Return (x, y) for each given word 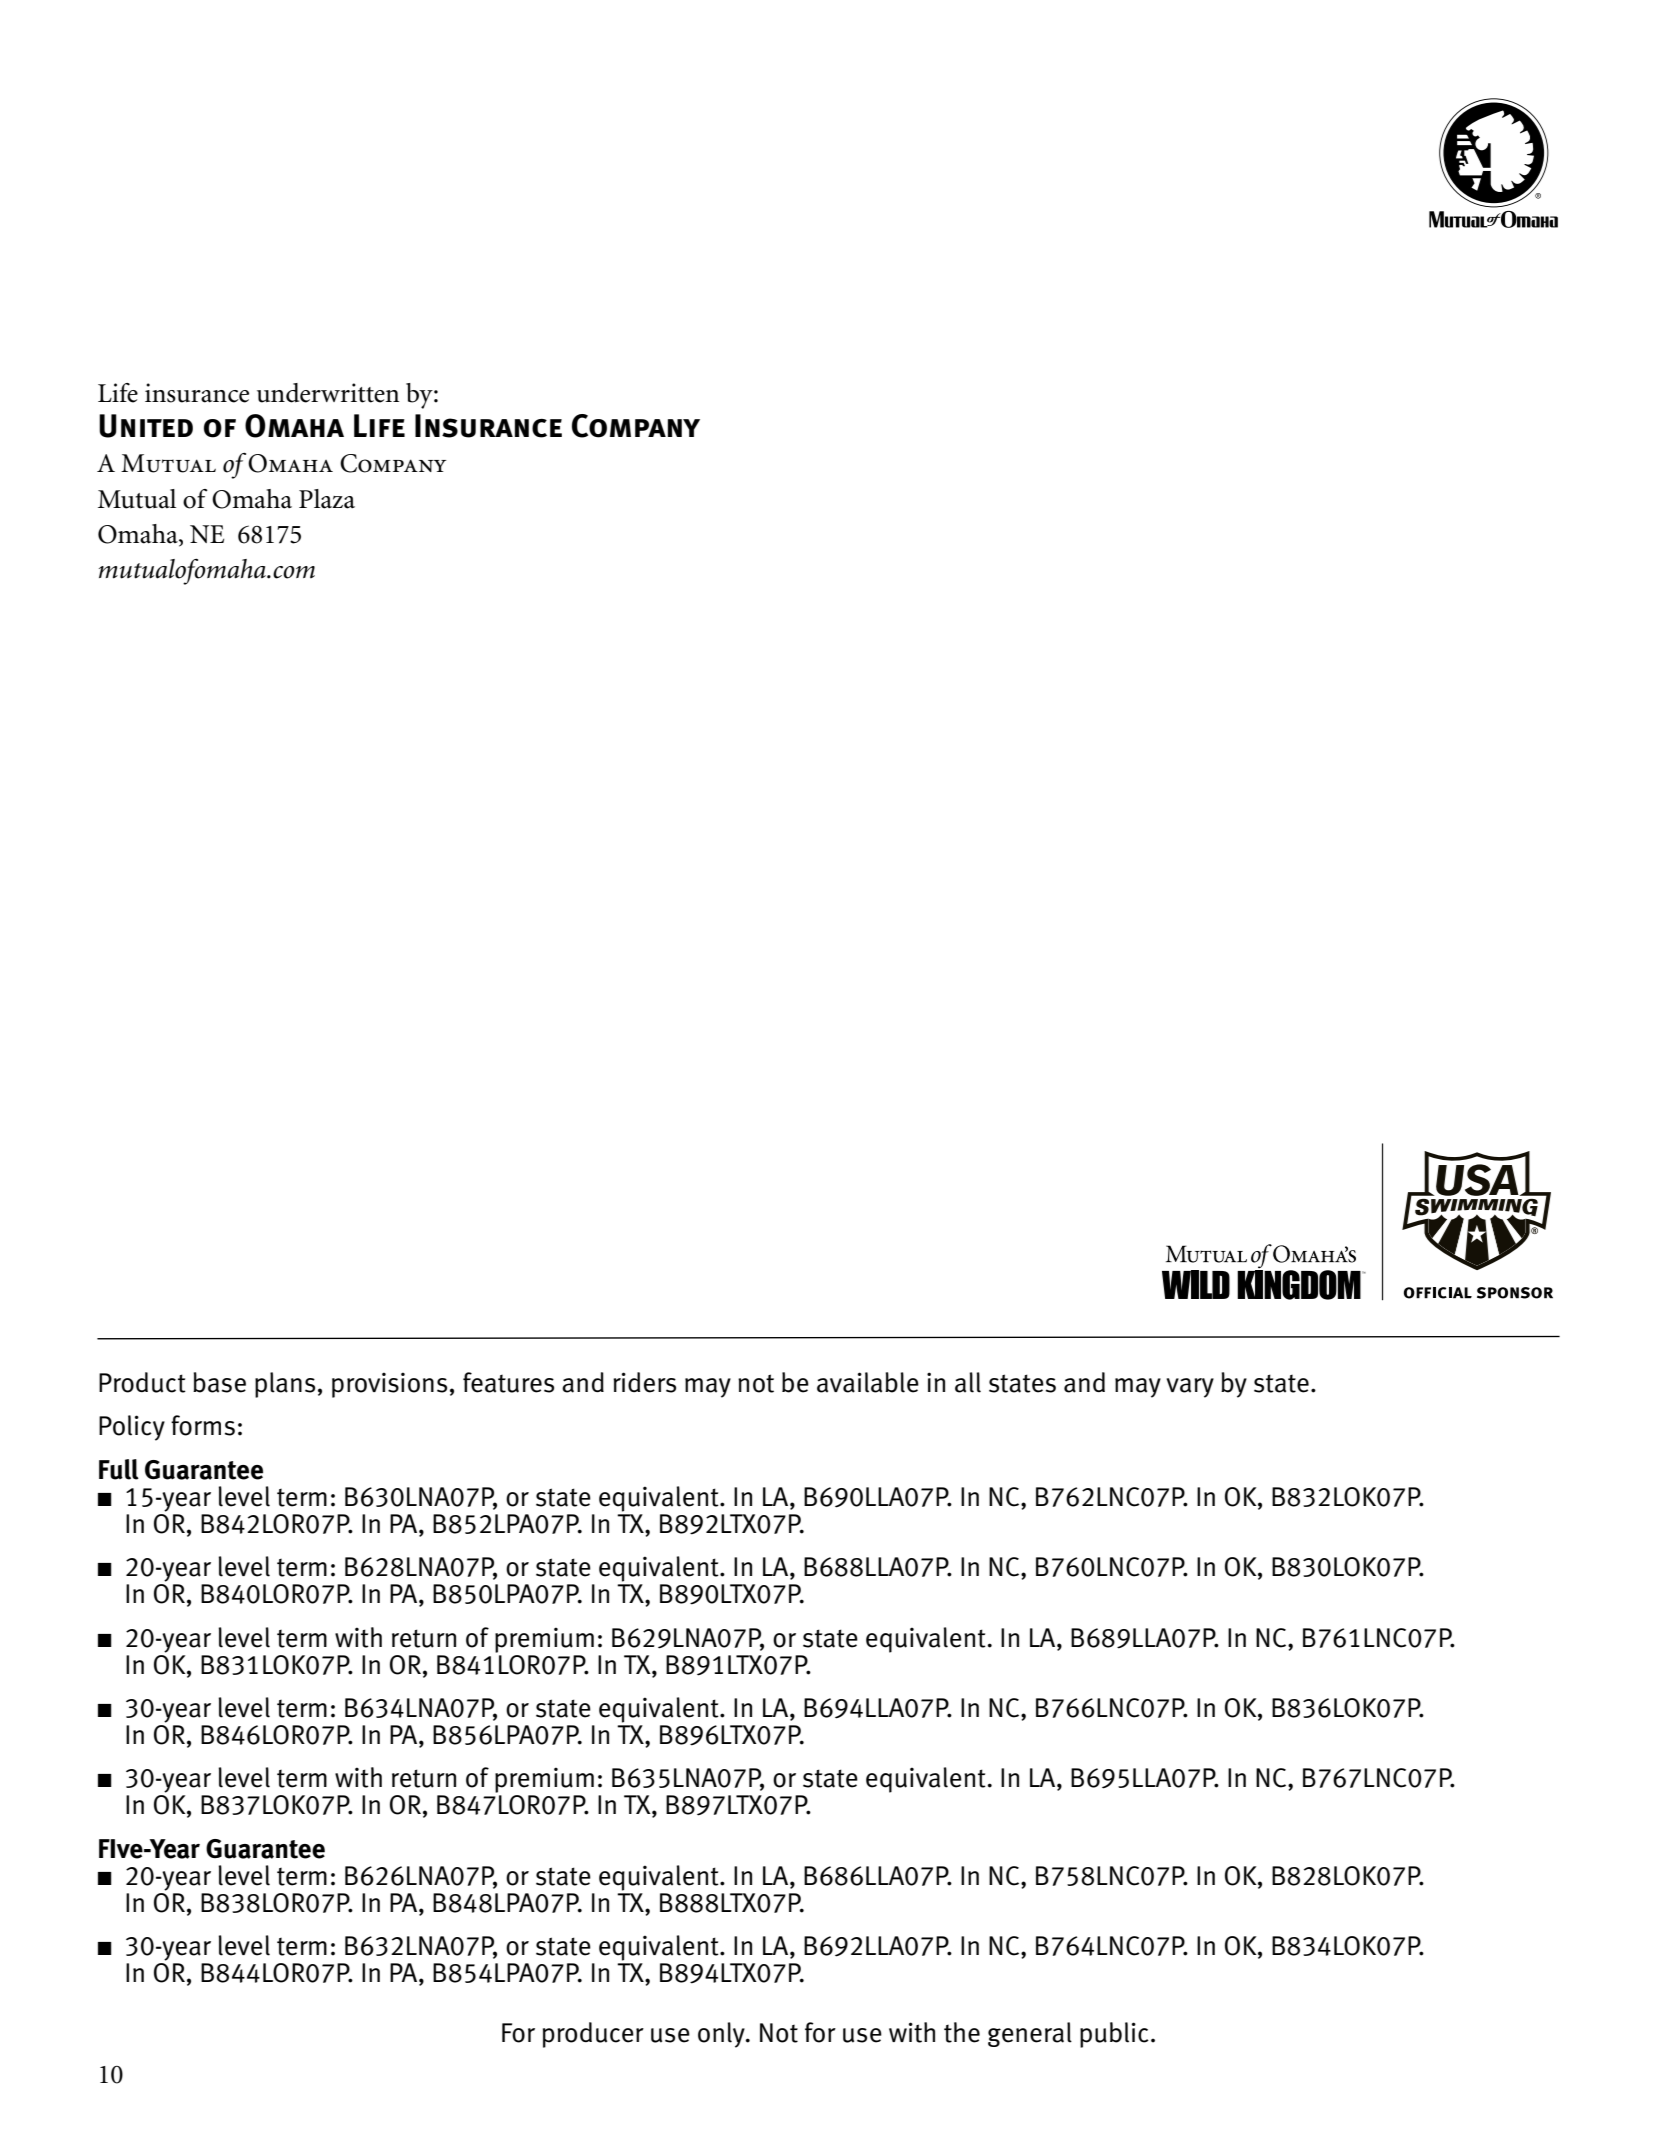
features (508, 1382)
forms (203, 1425)
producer (593, 2035)
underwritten (328, 393)
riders (644, 1382)
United (146, 426)
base (219, 1382)
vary (1190, 1388)
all (968, 1382)
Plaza (327, 499)
